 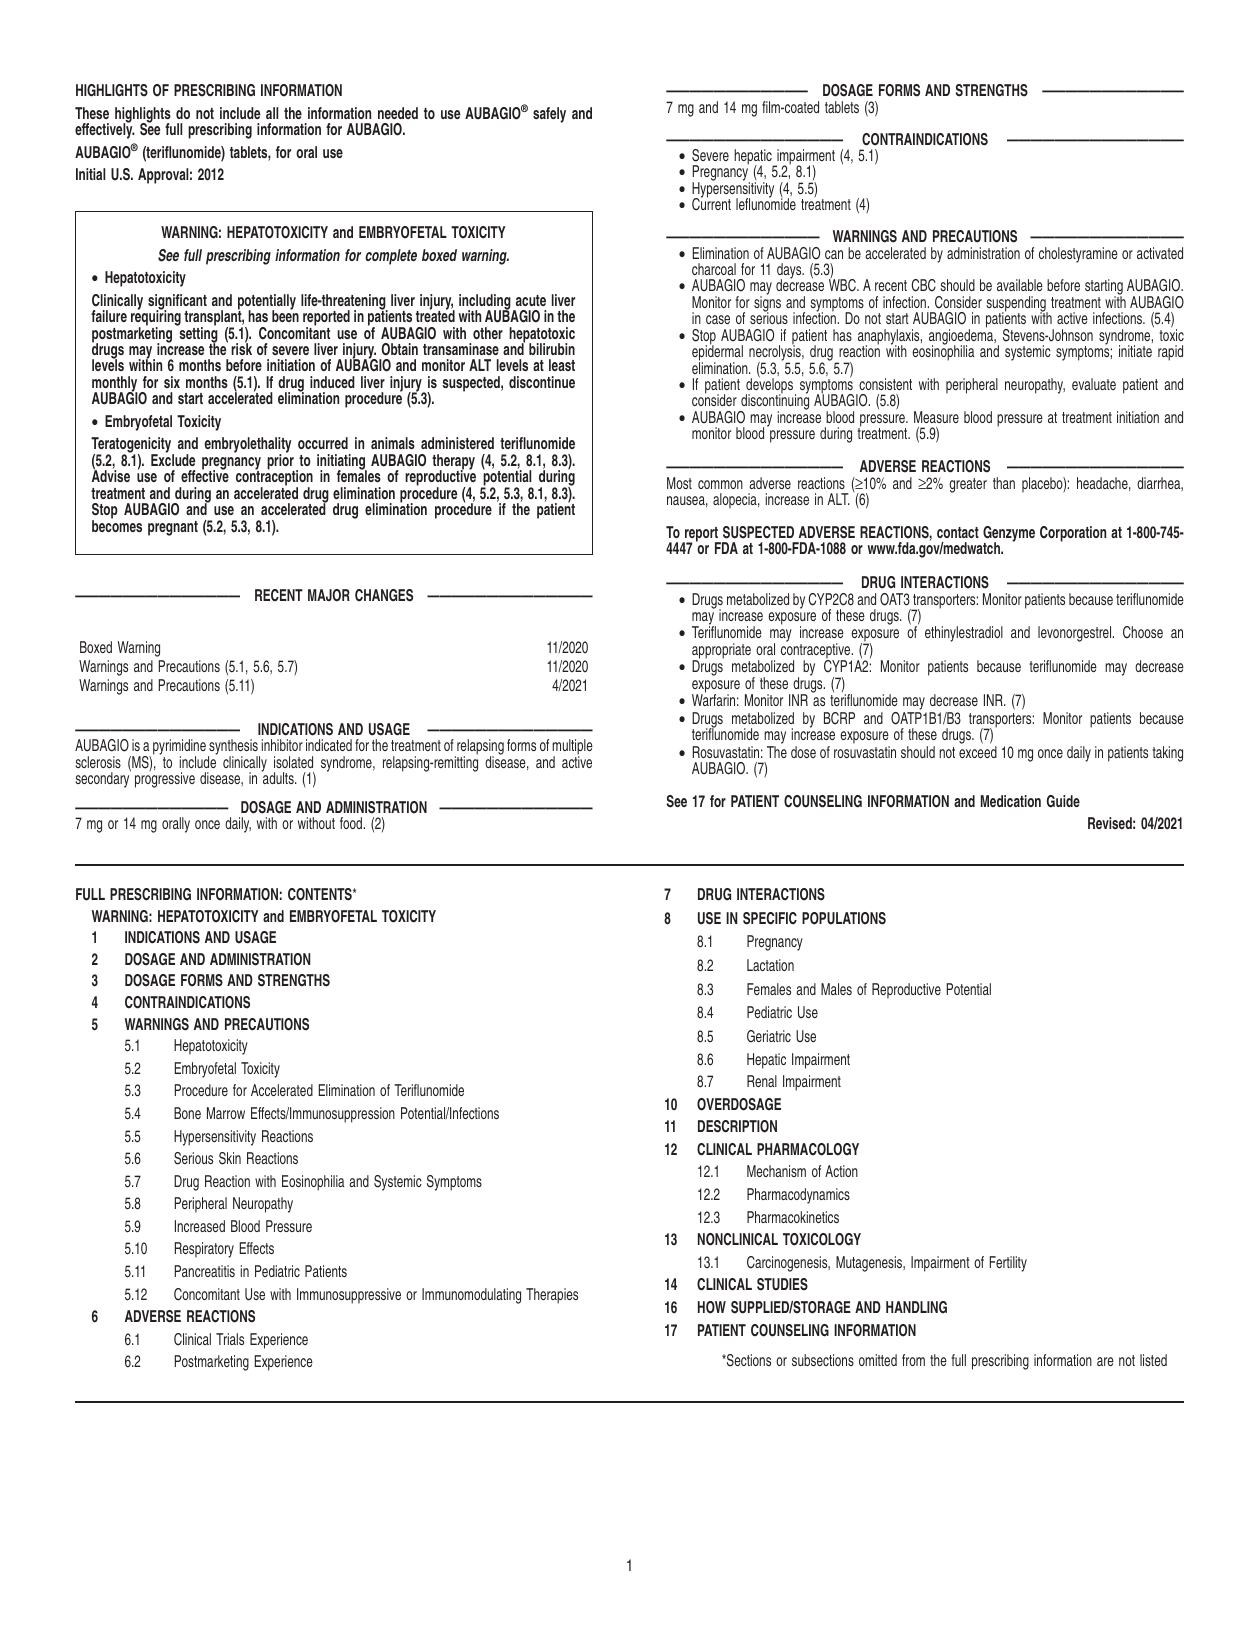 I want to click on multiple, so click(x=572, y=748).
